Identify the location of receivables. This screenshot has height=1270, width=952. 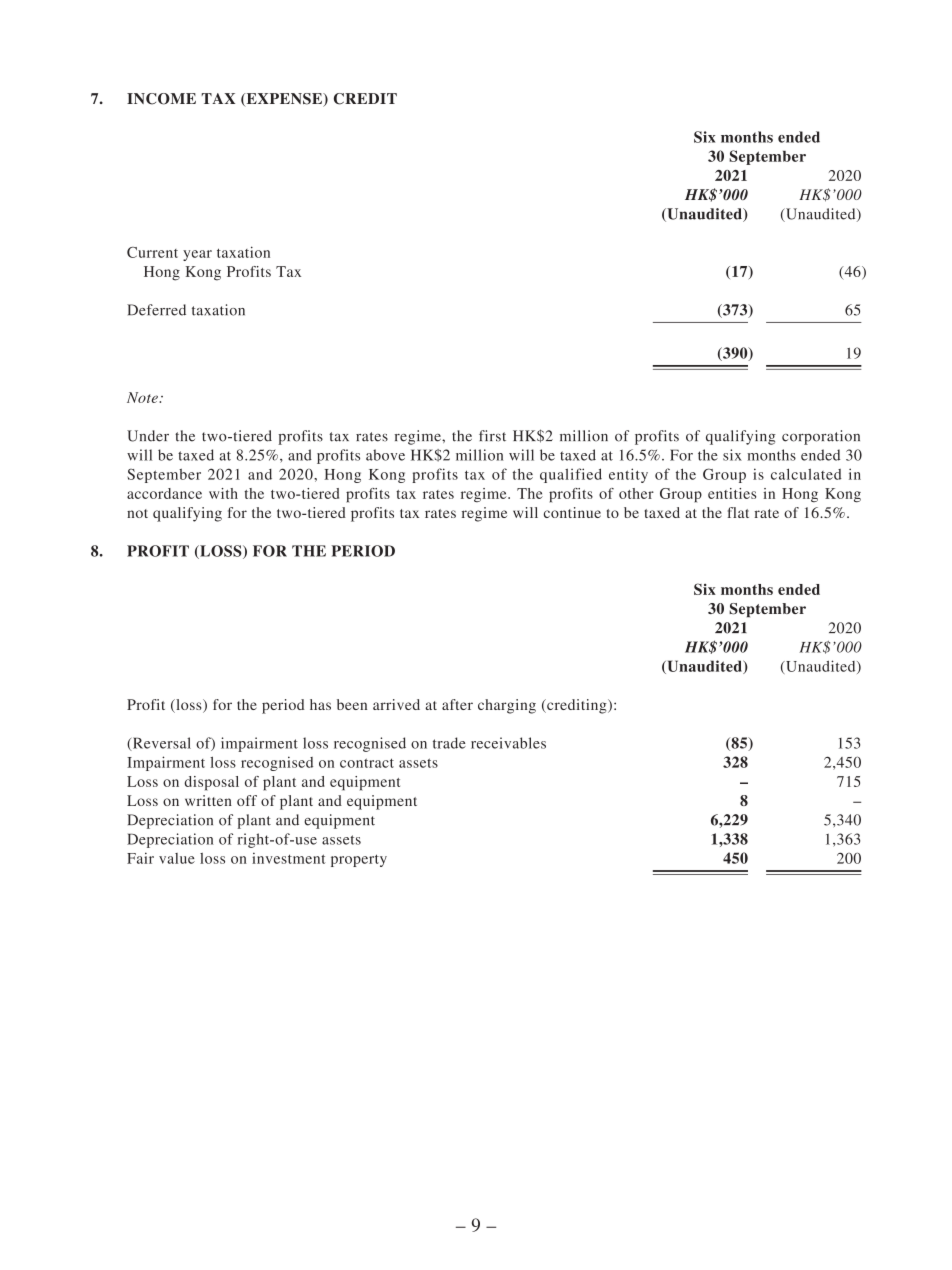
(508, 743).
